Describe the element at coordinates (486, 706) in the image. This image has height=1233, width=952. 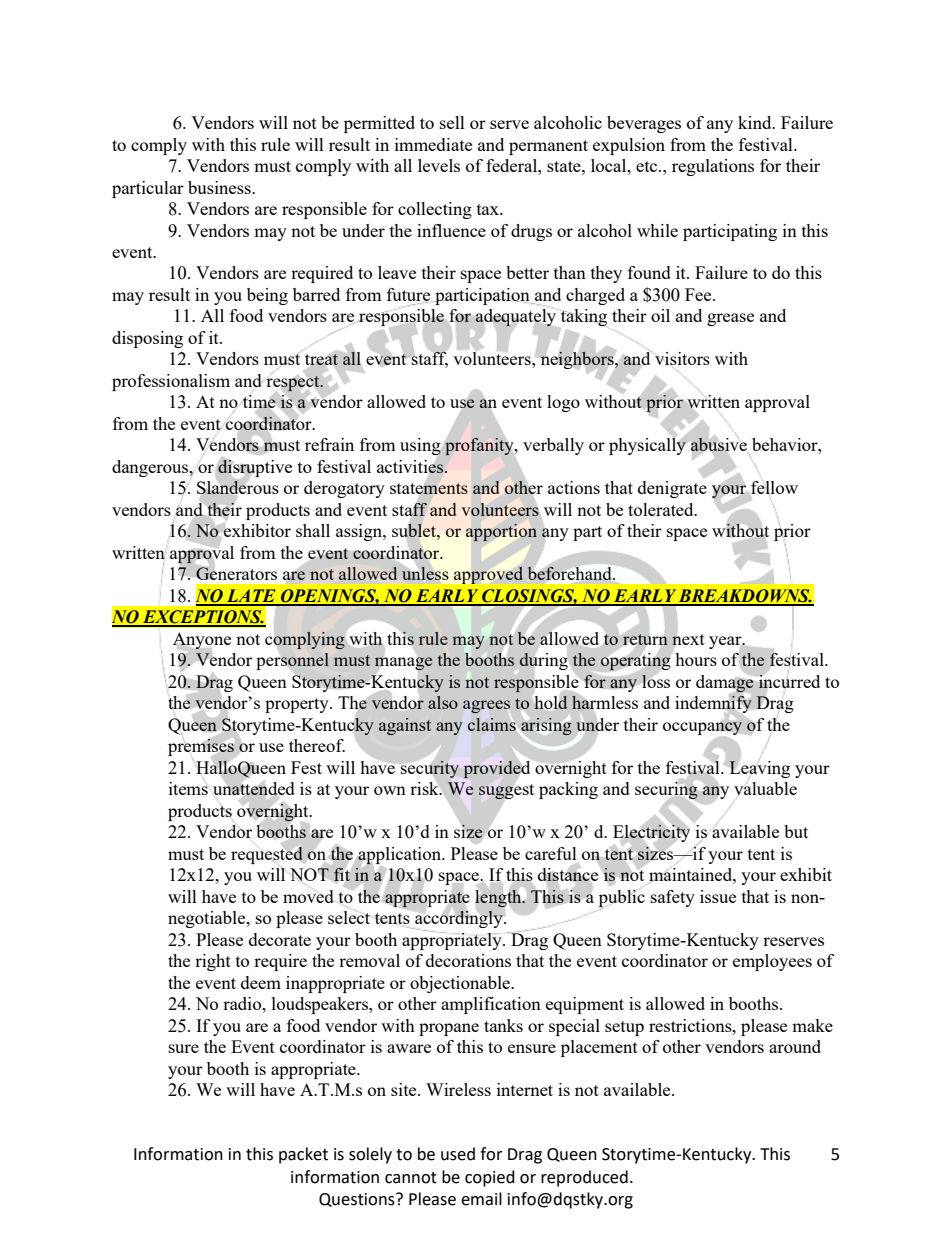
I see `agrees` at that location.
